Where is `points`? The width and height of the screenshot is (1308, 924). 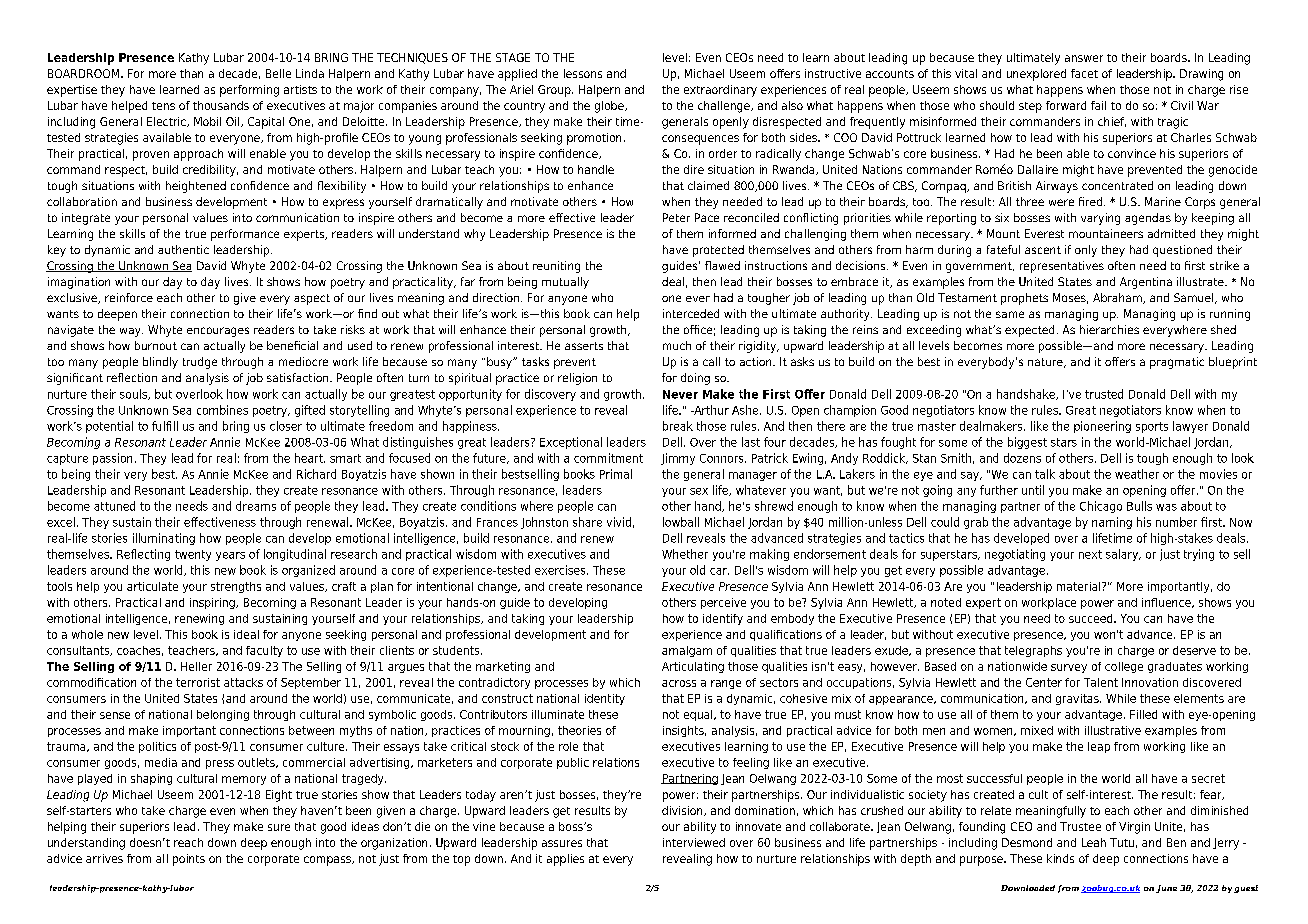
points is located at coordinates (189, 860).
